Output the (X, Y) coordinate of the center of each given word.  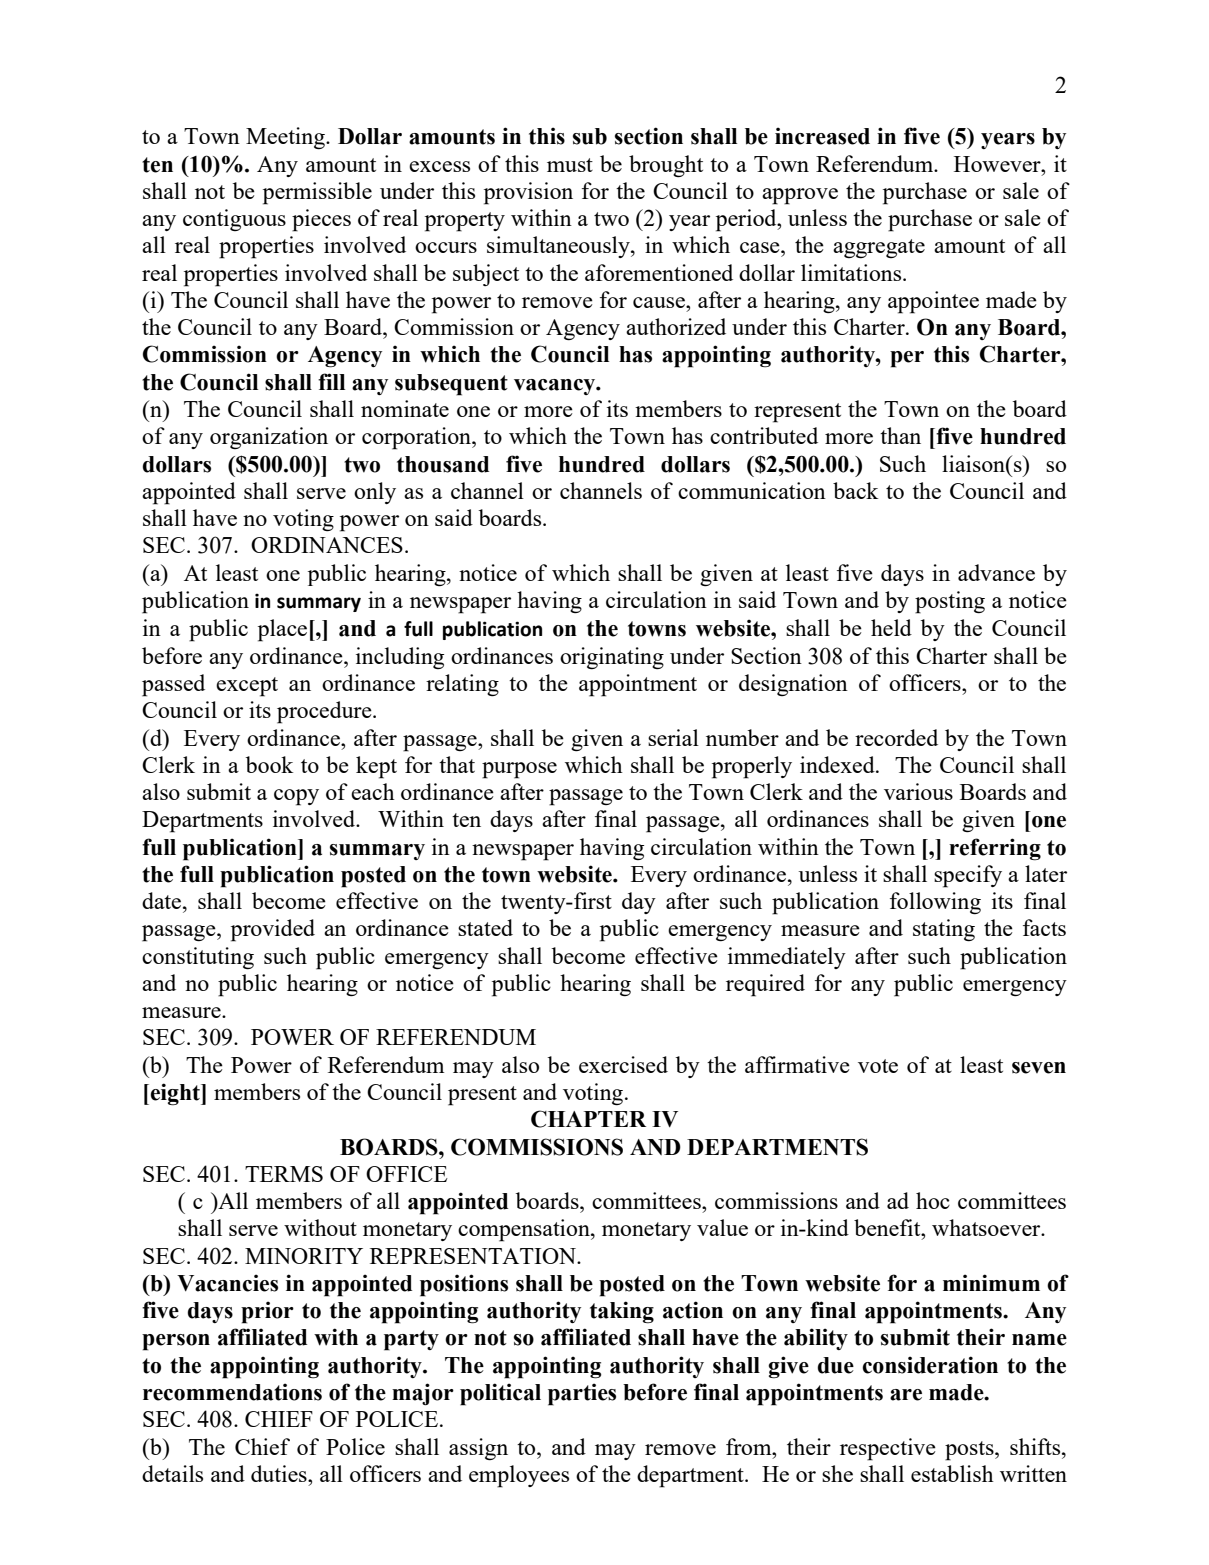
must (570, 165)
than (900, 435)
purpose (519, 770)
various (918, 791)
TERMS (284, 1174)
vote (878, 1066)
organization (269, 438)
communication (752, 490)
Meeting (286, 138)
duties (280, 1473)
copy (296, 797)
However (998, 164)
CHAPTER (588, 1119)
